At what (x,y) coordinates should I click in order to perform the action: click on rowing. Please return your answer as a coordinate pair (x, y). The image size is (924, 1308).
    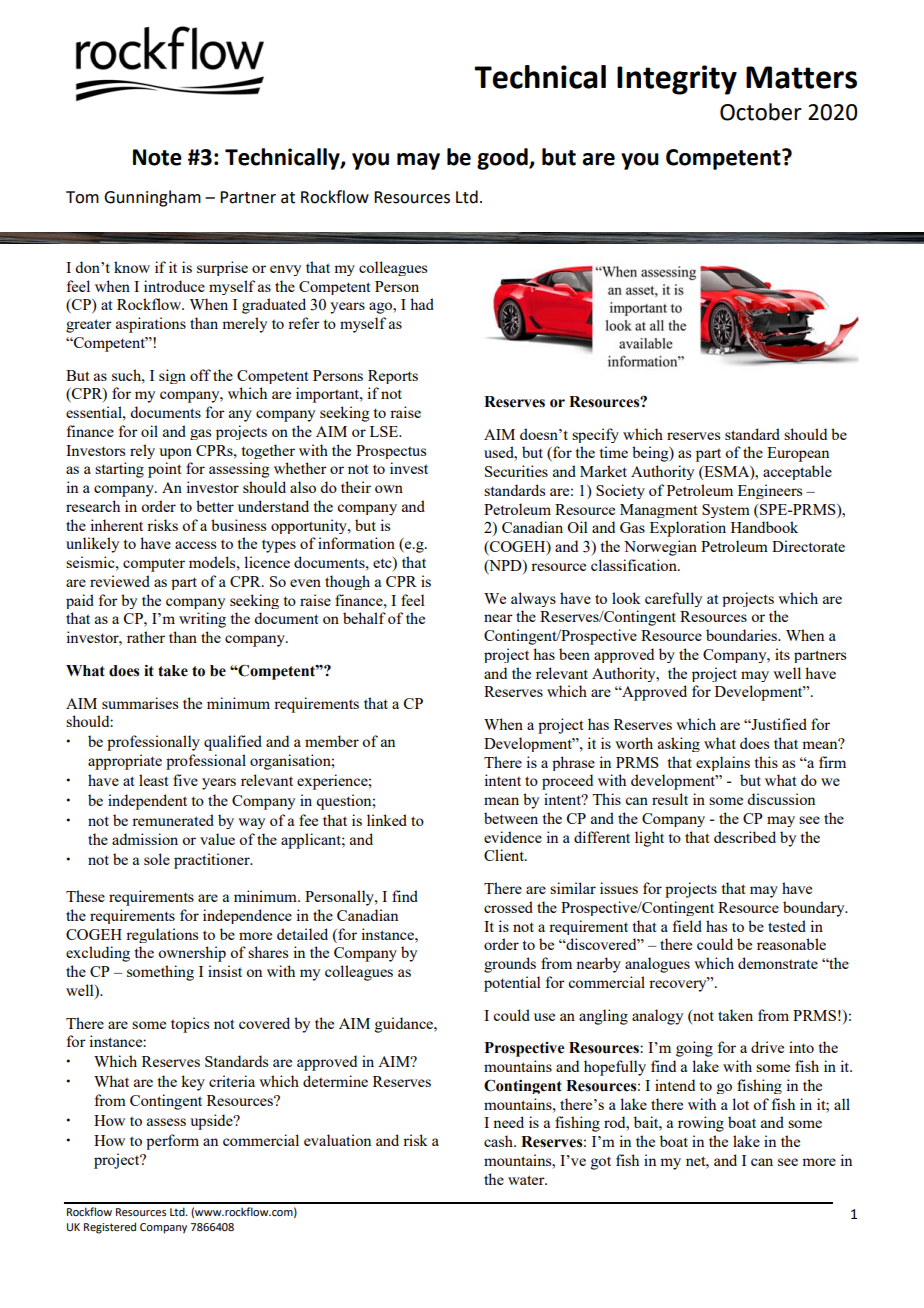
    Looking at the image, I should click on (701, 1124).
